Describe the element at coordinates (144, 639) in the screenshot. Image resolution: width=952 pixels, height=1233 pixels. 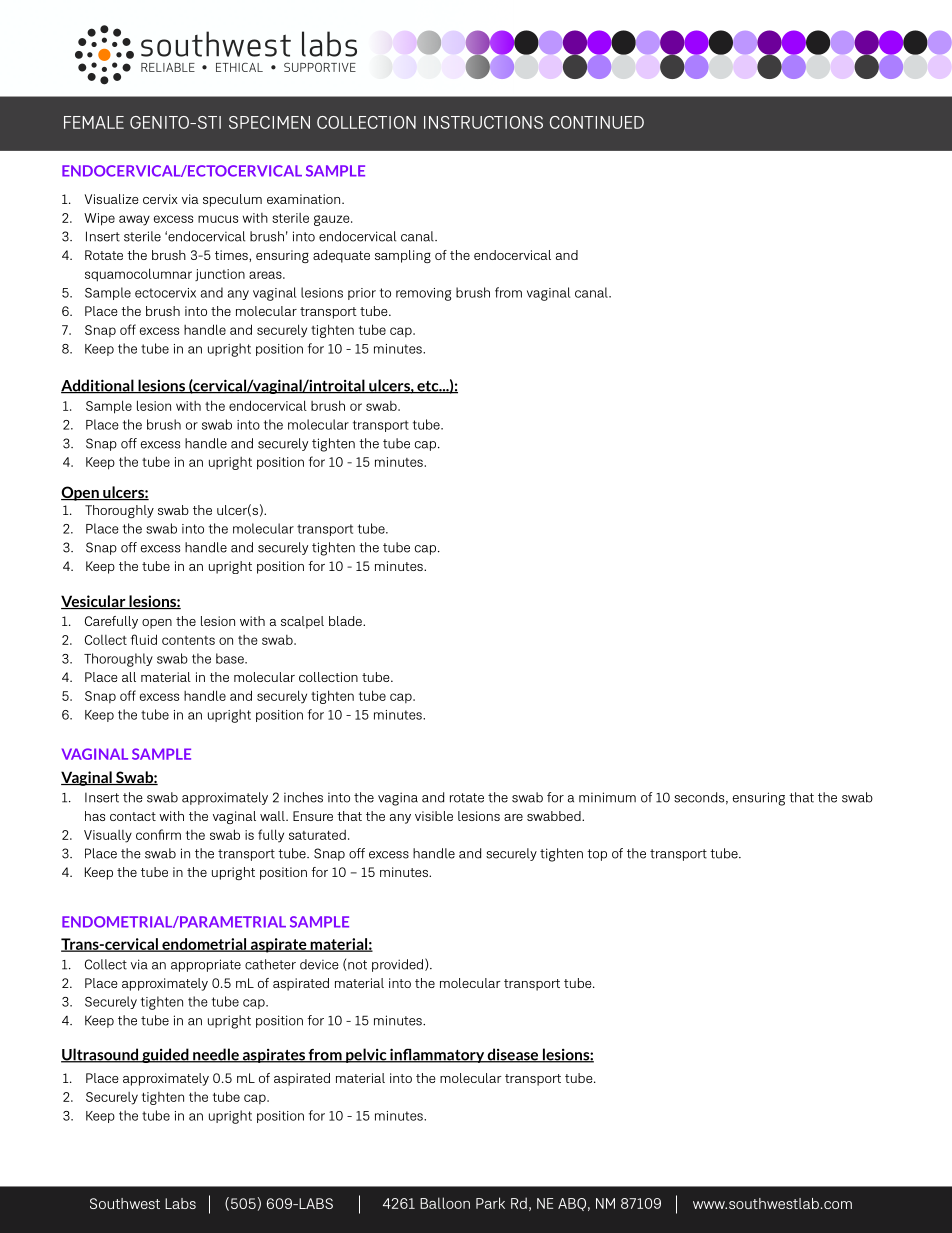
I see `fluid` at that location.
